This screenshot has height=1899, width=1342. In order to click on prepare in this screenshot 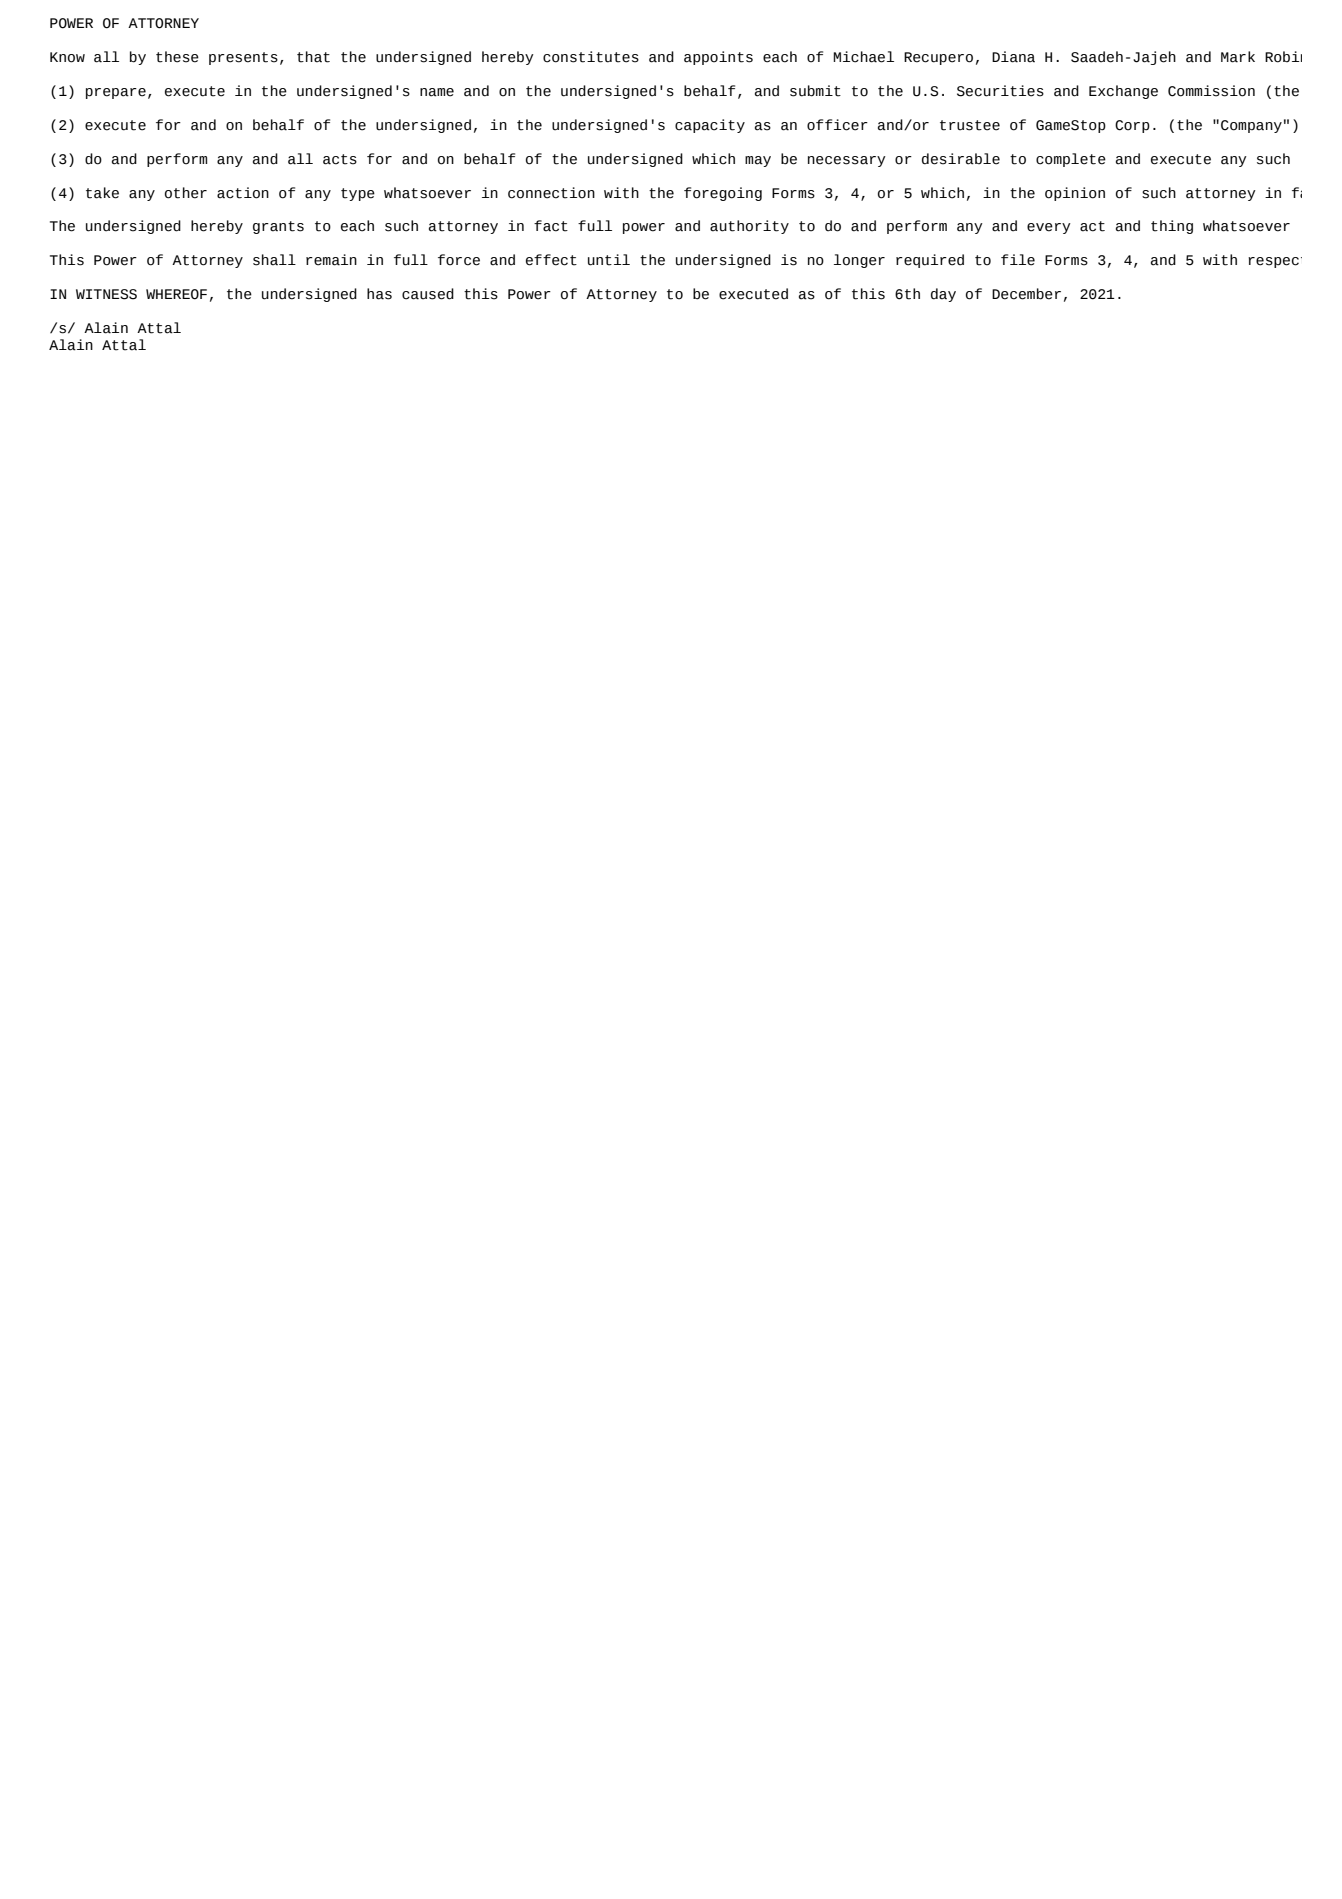, I will do `click(116, 93)`.
